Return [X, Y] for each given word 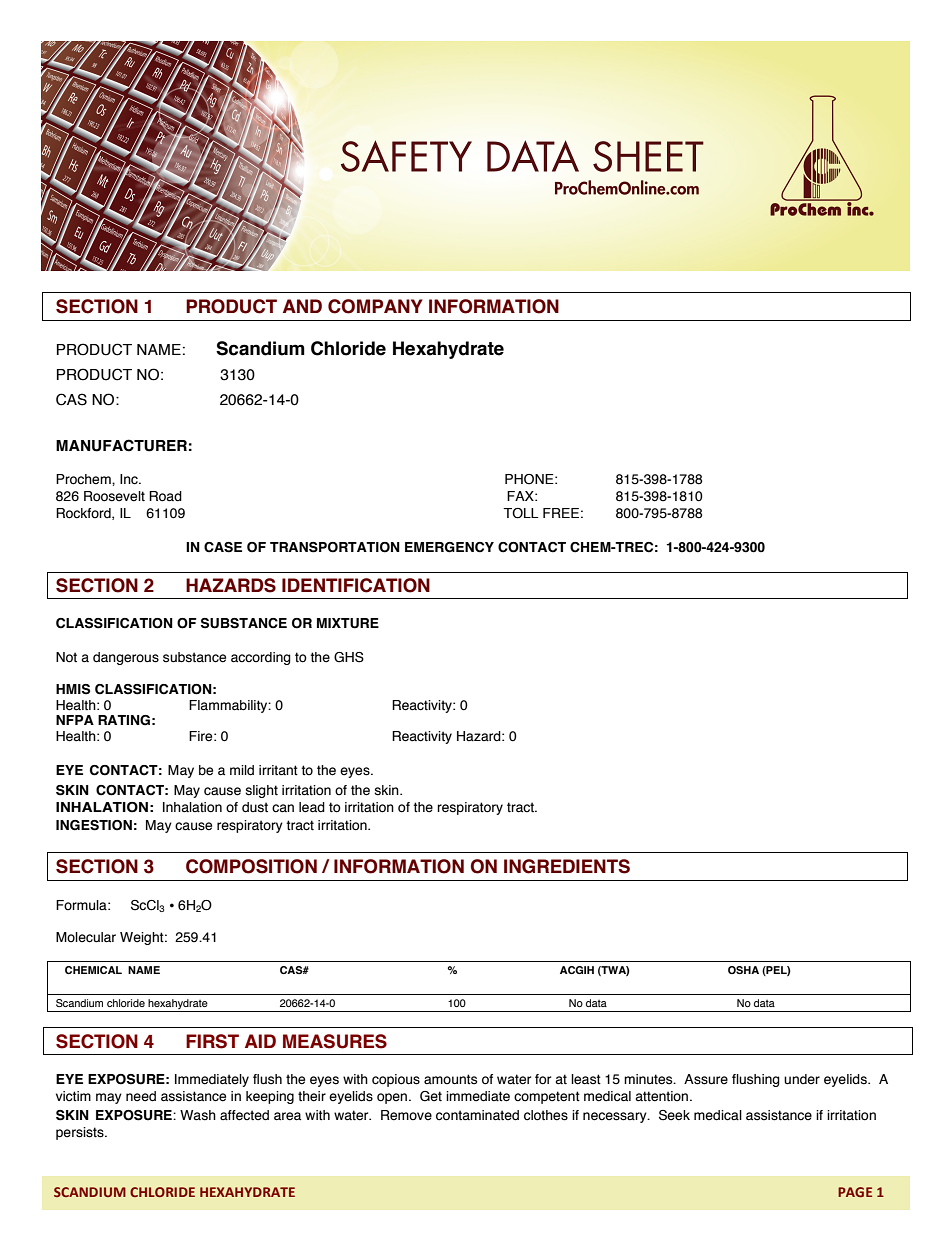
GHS [349, 657]
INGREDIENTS [567, 866]
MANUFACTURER [121, 445]
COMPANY [375, 306]
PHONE [530, 479]
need [141, 1096]
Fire [202, 736]
